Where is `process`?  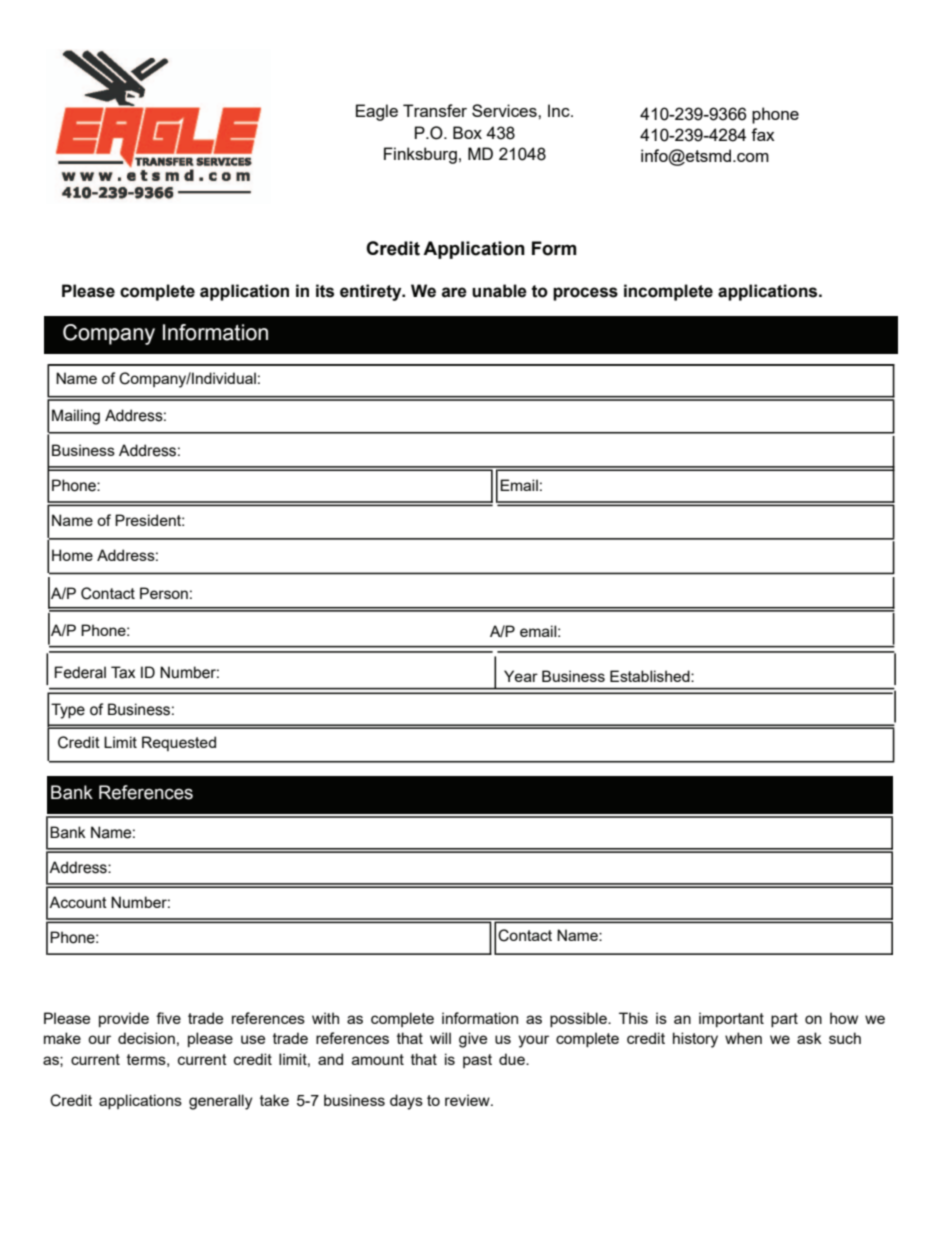
process is located at coordinates (585, 294).
